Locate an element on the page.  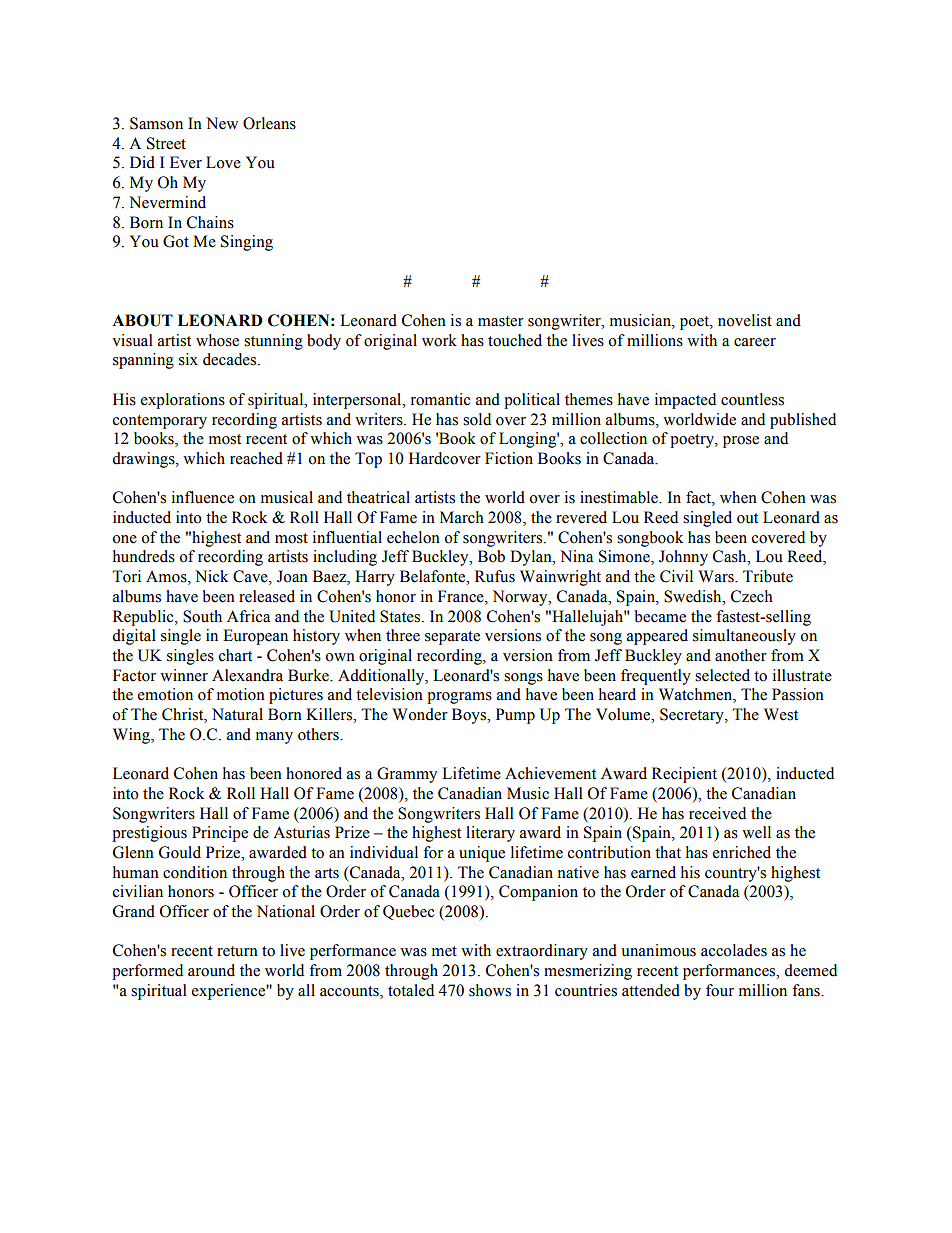
novelist is located at coordinates (745, 320).
